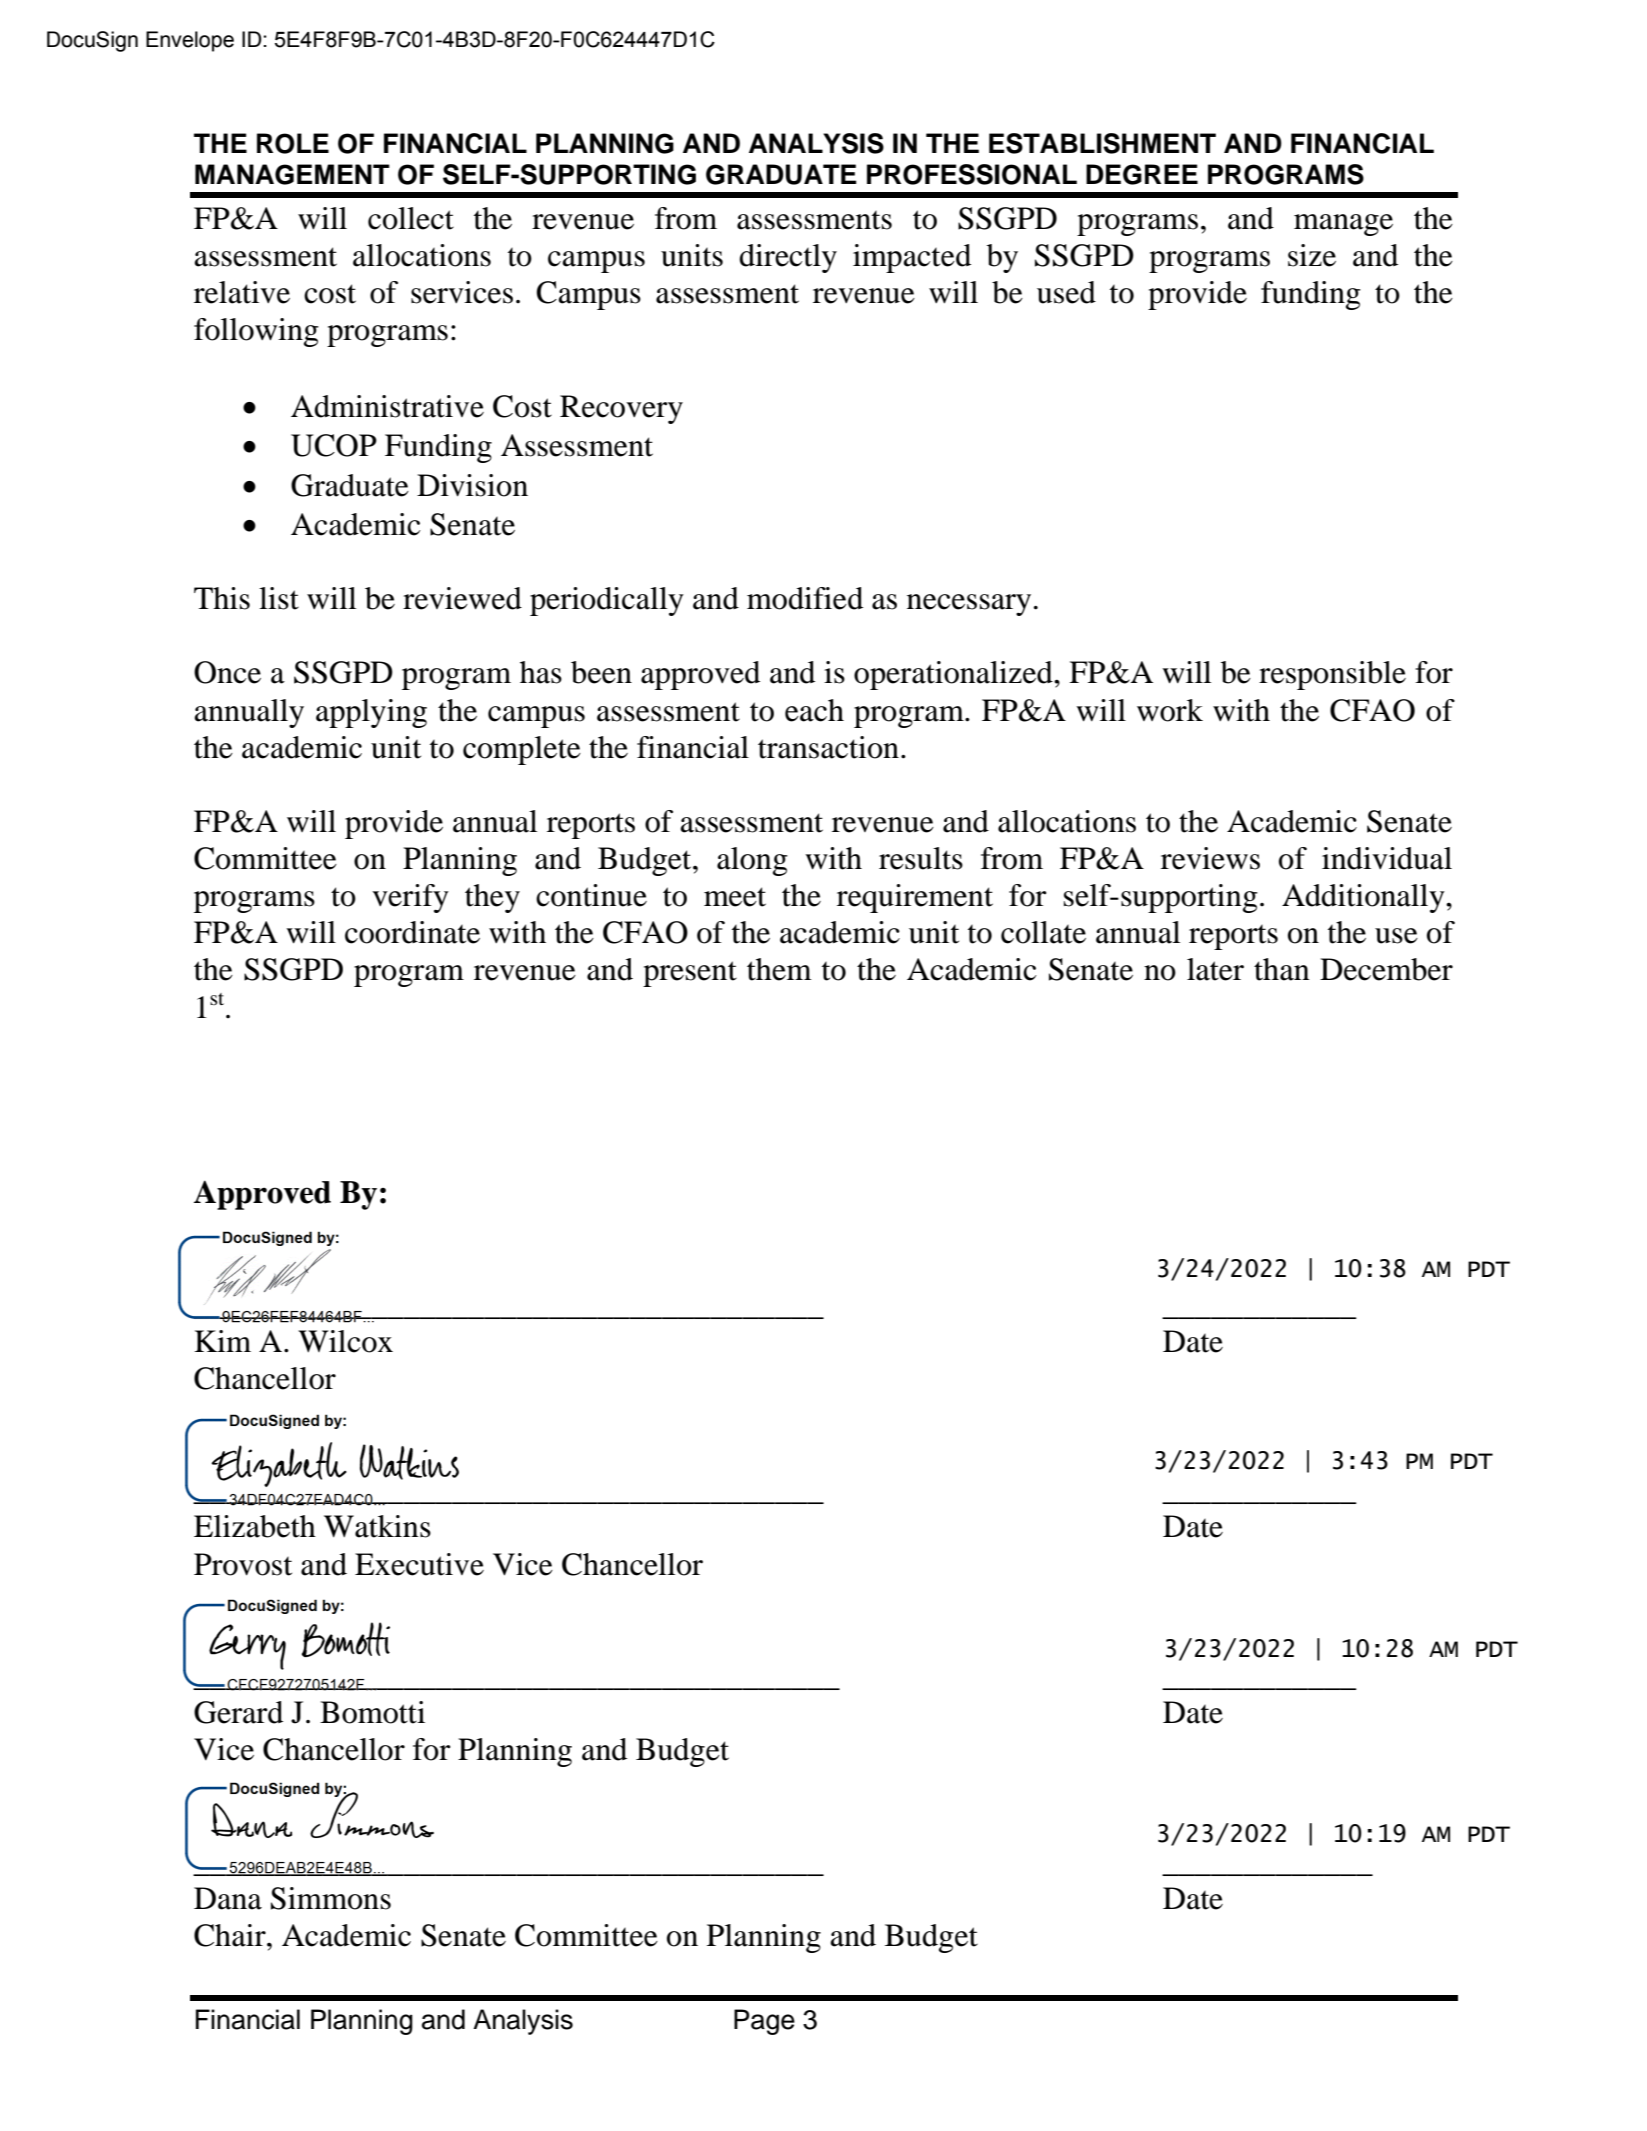 The width and height of the screenshot is (1647, 2131). What do you see at coordinates (788, 258) in the screenshot?
I see `directly` at bounding box center [788, 258].
